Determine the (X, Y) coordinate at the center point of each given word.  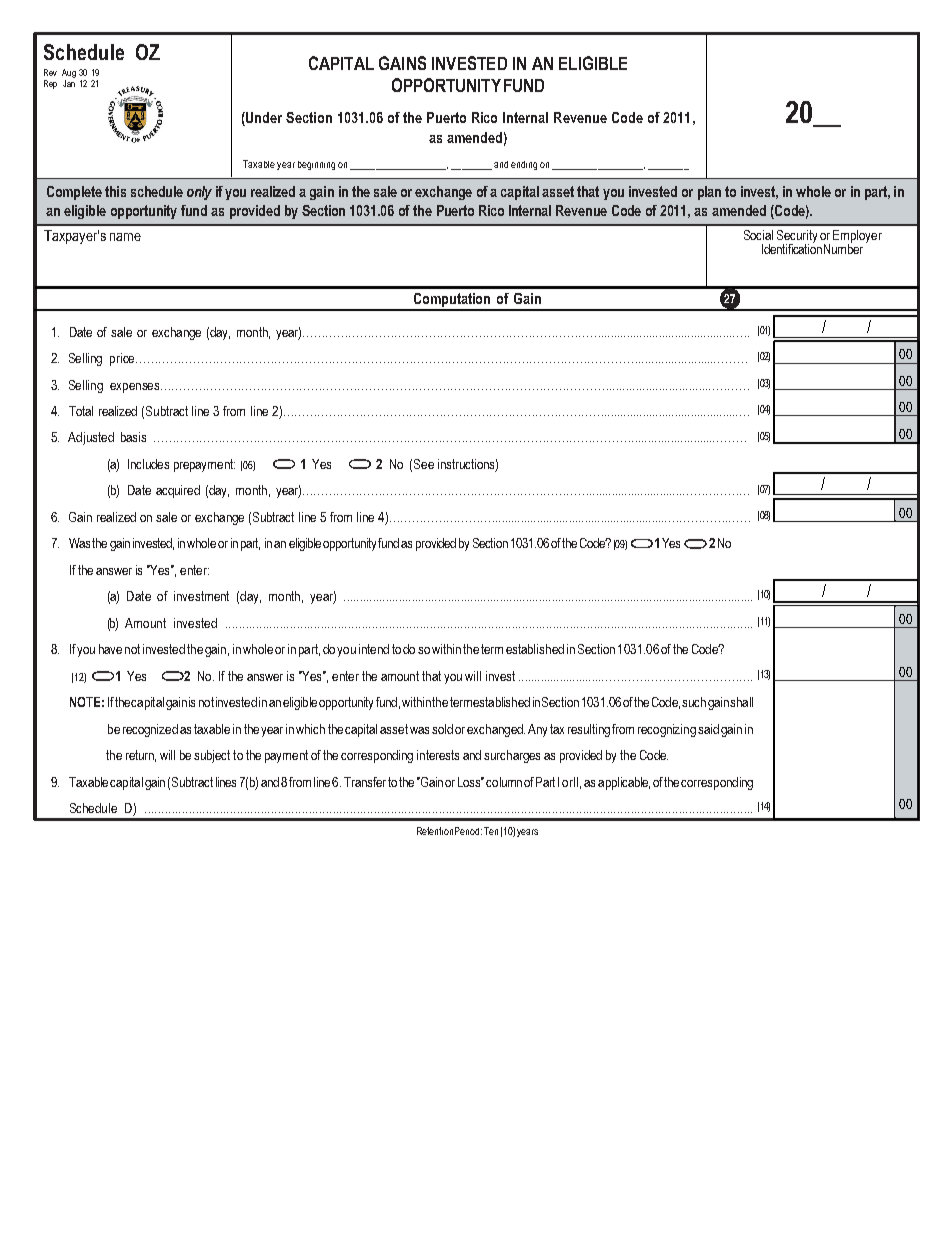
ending (524, 165)
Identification (792, 248)
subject (212, 756)
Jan (69, 83)
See (424, 464)
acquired (178, 491)
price (123, 359)
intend (374, 649)
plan (709, 193)
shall (741, 702)
